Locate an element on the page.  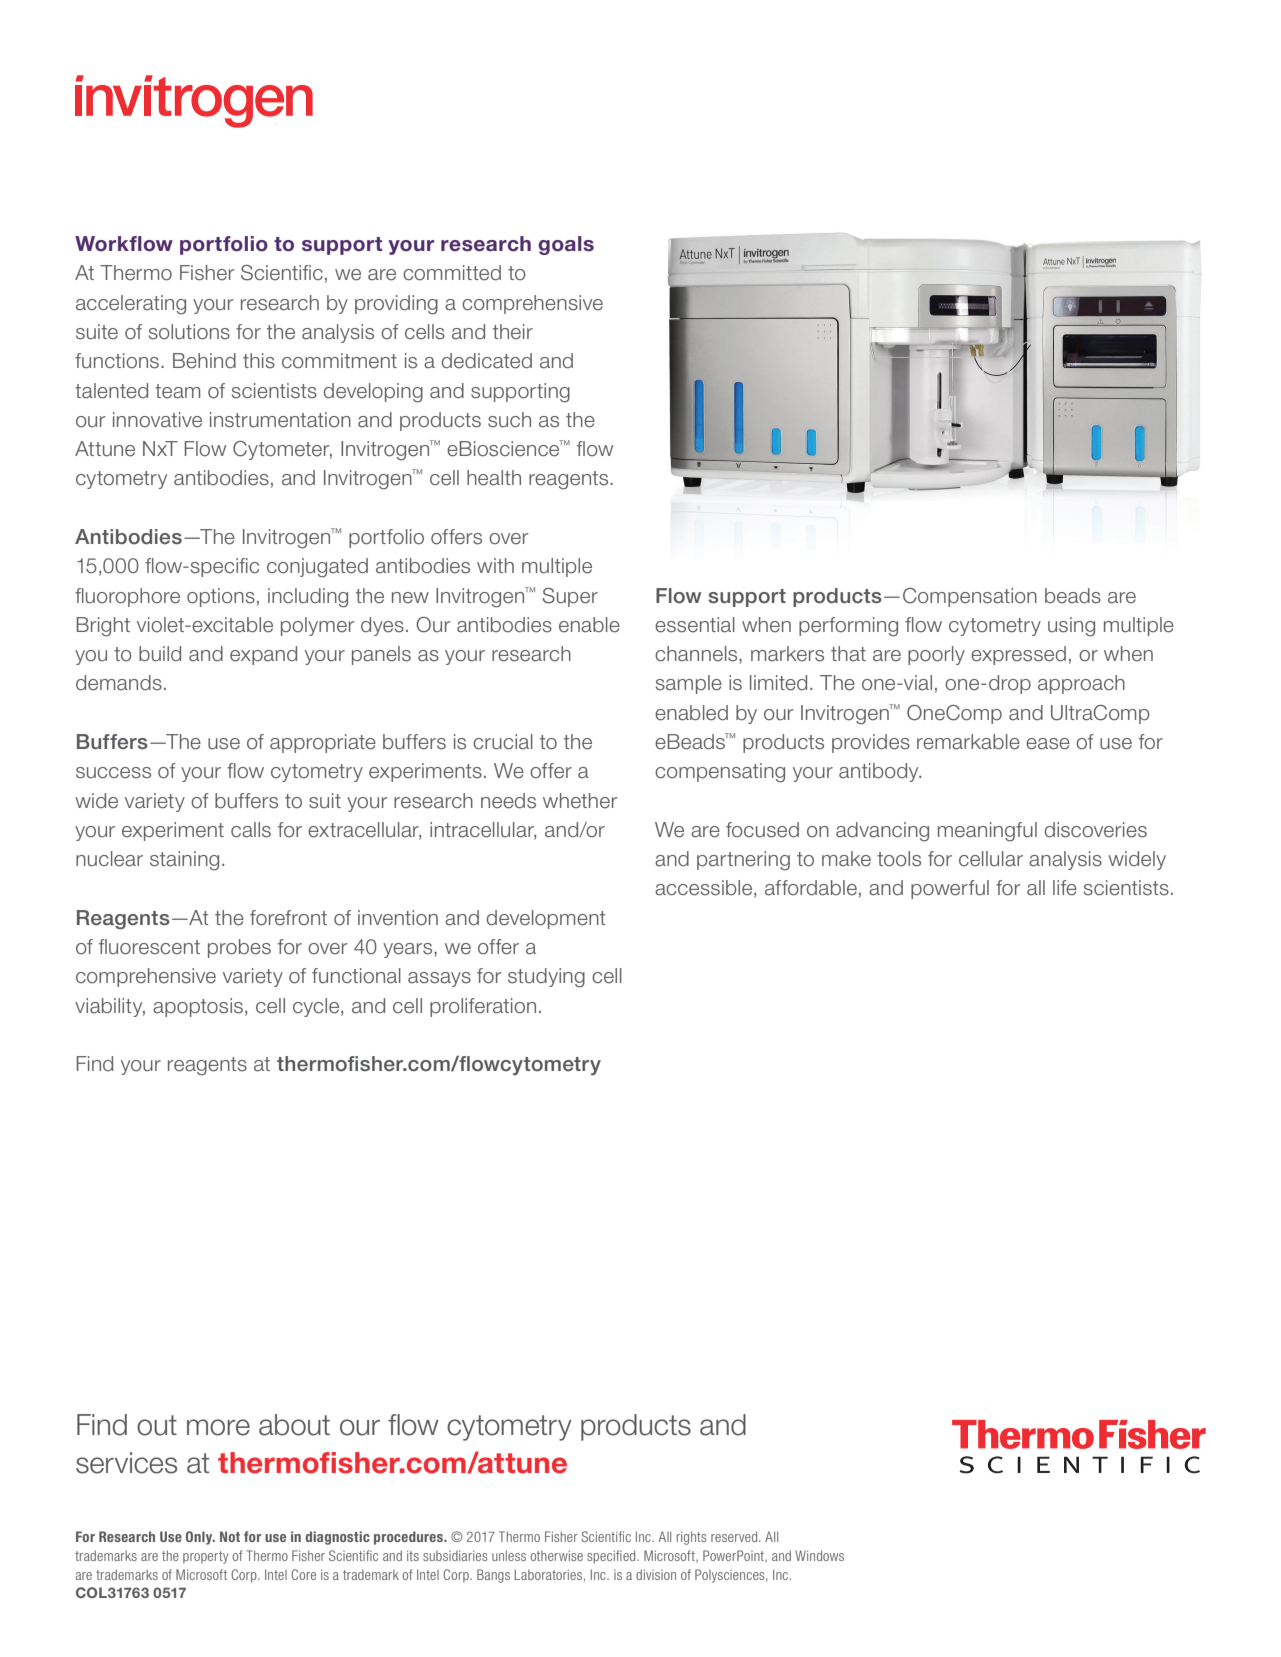
options is located at coordinates (221, 597).
